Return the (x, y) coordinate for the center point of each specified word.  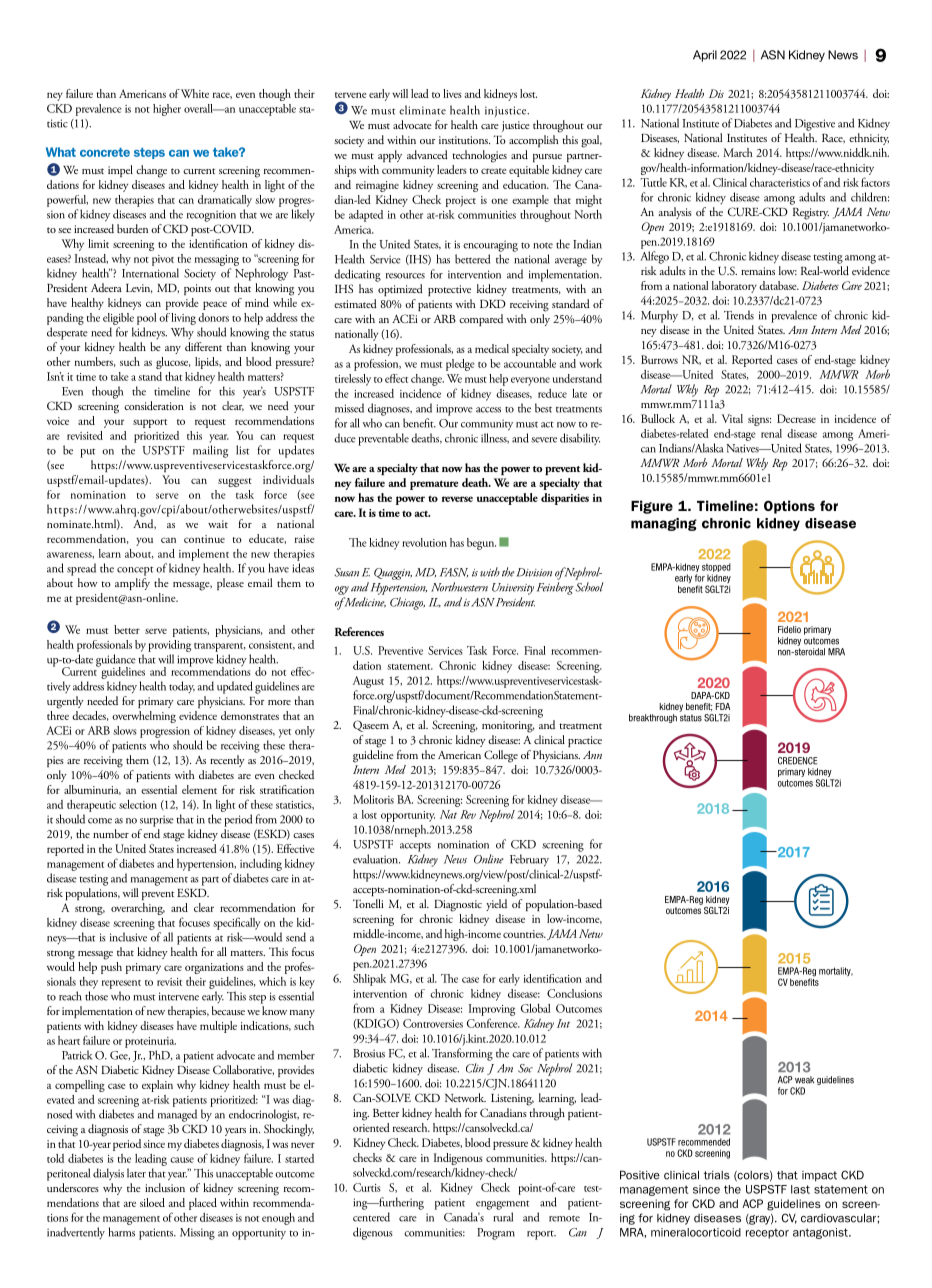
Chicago (407, 603)
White (195, 93)
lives (452, 93)
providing (169, 646)
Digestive (815, 125)
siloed (152, 1202)
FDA (723, 706)
